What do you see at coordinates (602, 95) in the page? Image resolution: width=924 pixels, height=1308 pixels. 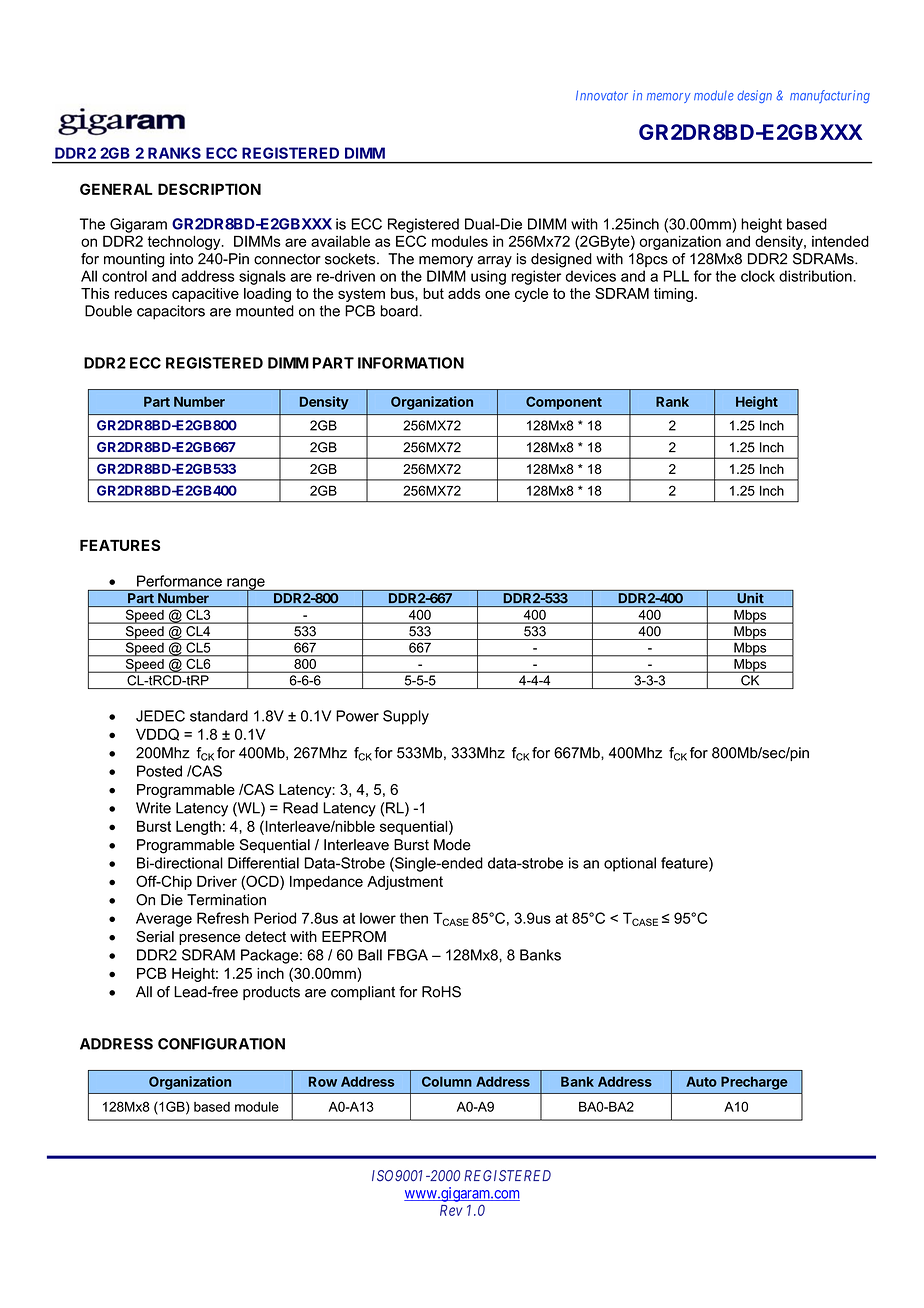 I see `Innovator` at bounding box center [602, 95].
